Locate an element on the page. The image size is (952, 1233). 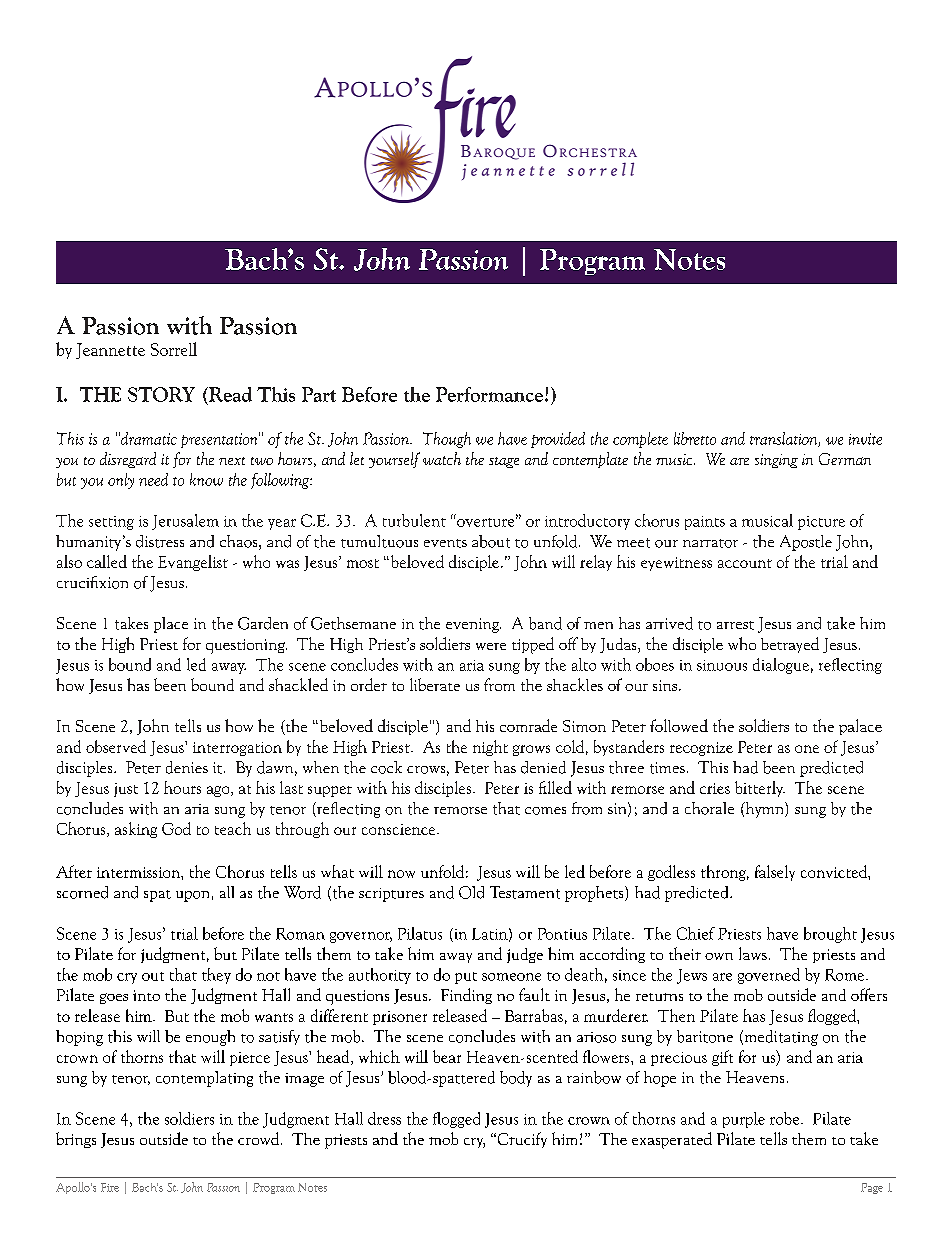
STORY is located at coordinates (161, 394).
